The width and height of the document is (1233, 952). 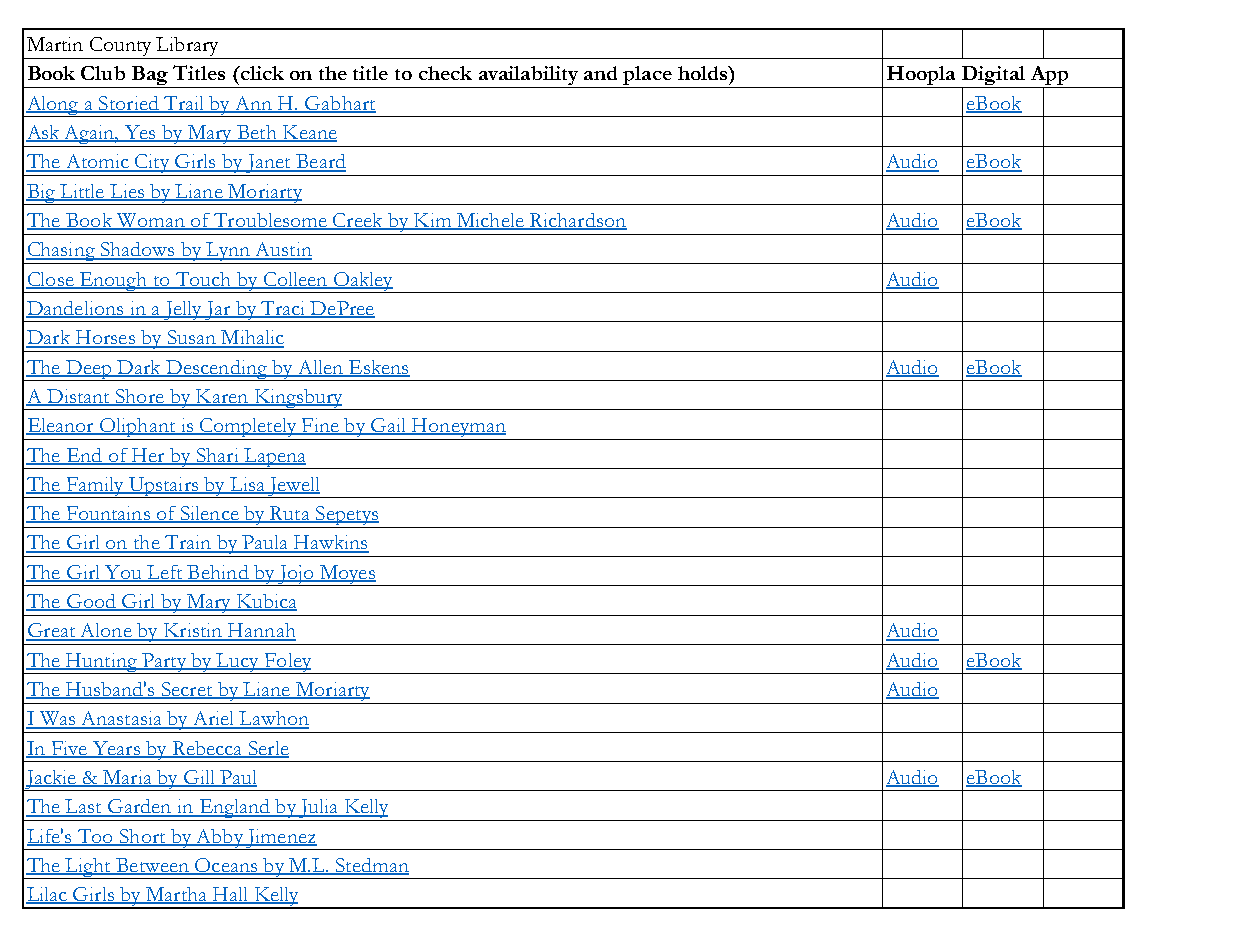 I want to click on Left, so click(x=165, y=573).
